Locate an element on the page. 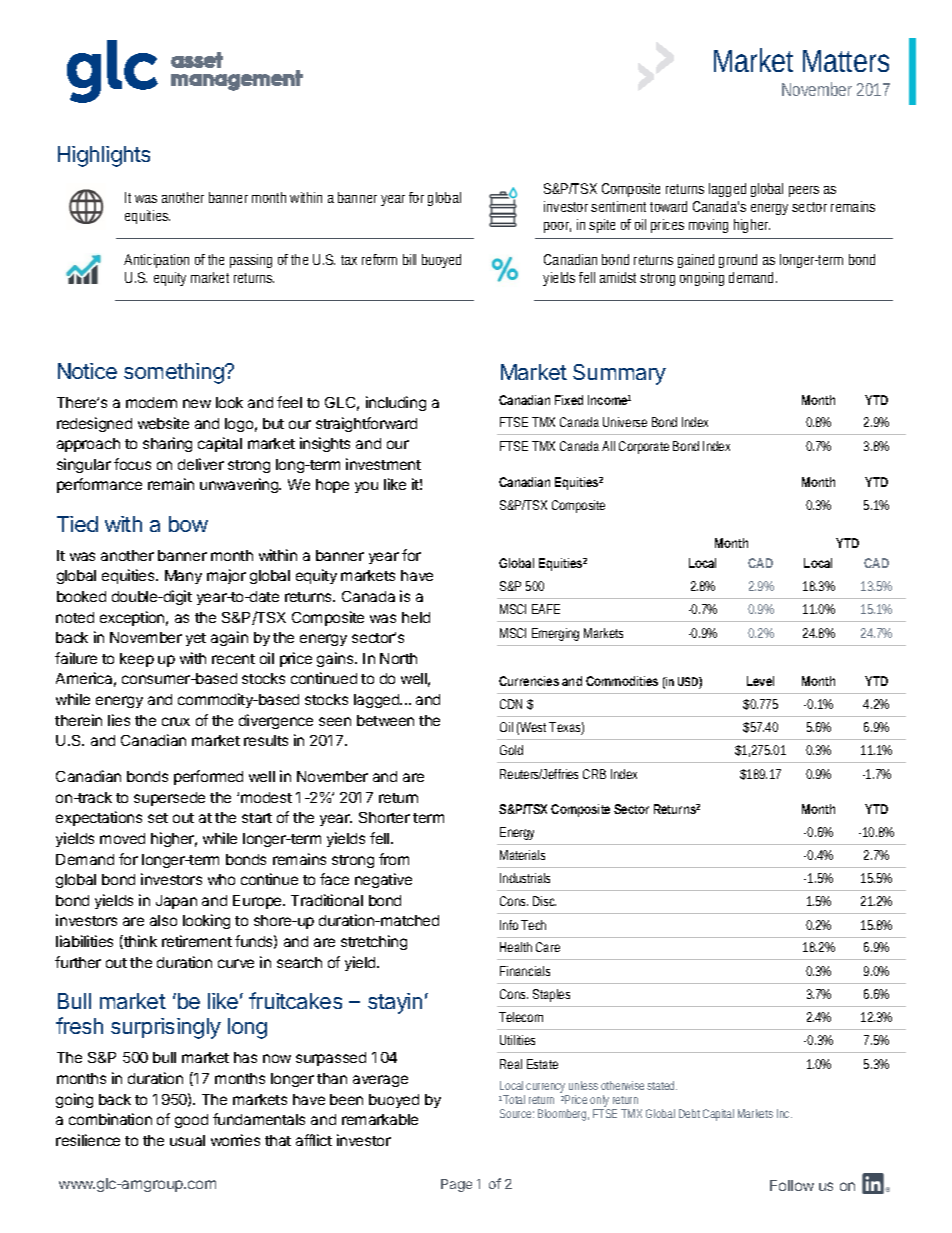  Level is located at coordinates (760, 681).
